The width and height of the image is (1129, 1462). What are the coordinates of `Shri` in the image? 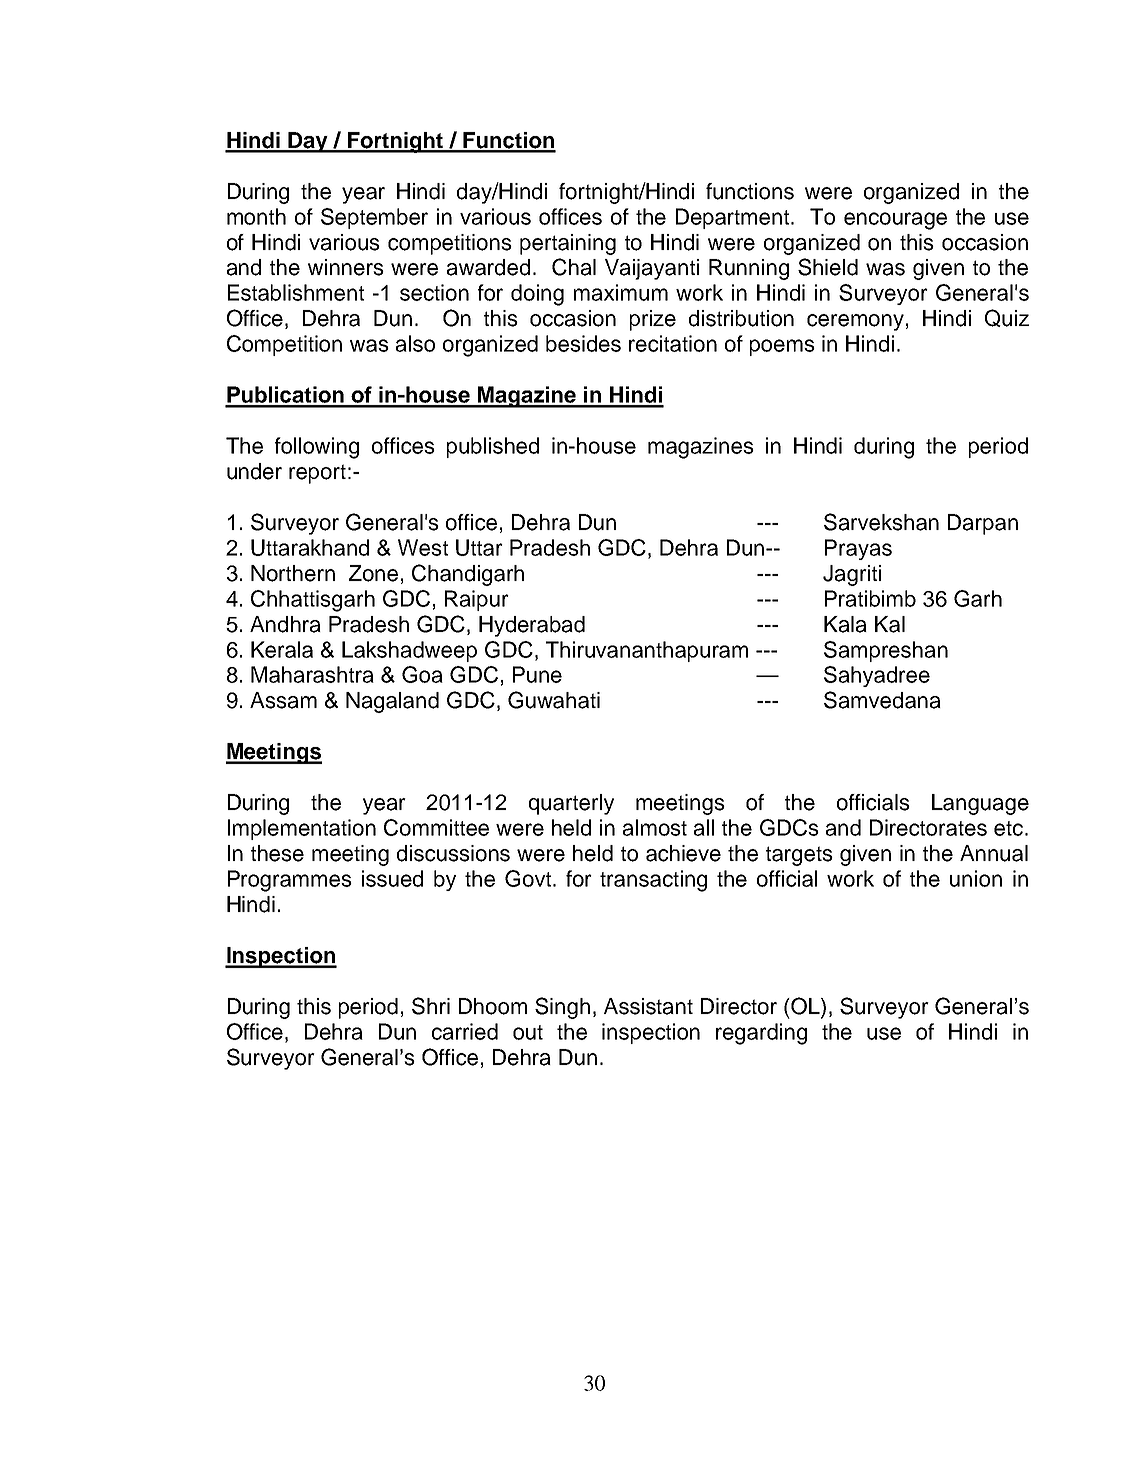 It's located at (431, 1006).
